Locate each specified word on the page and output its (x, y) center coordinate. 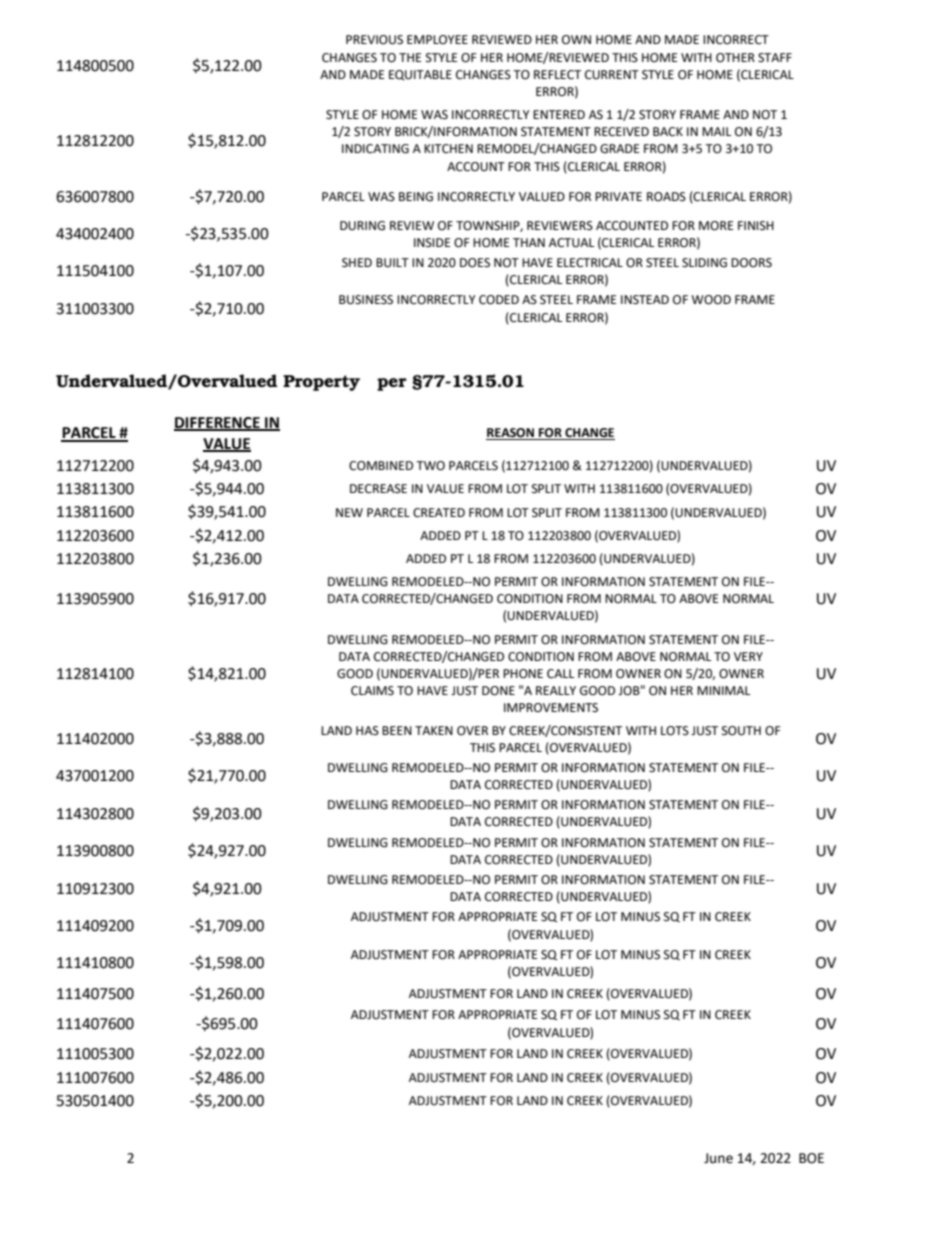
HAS (367, 731)
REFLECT (557, 75)
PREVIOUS (374, 40)
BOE (811, 1158)
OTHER (735, 58)
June (718, 1158)
